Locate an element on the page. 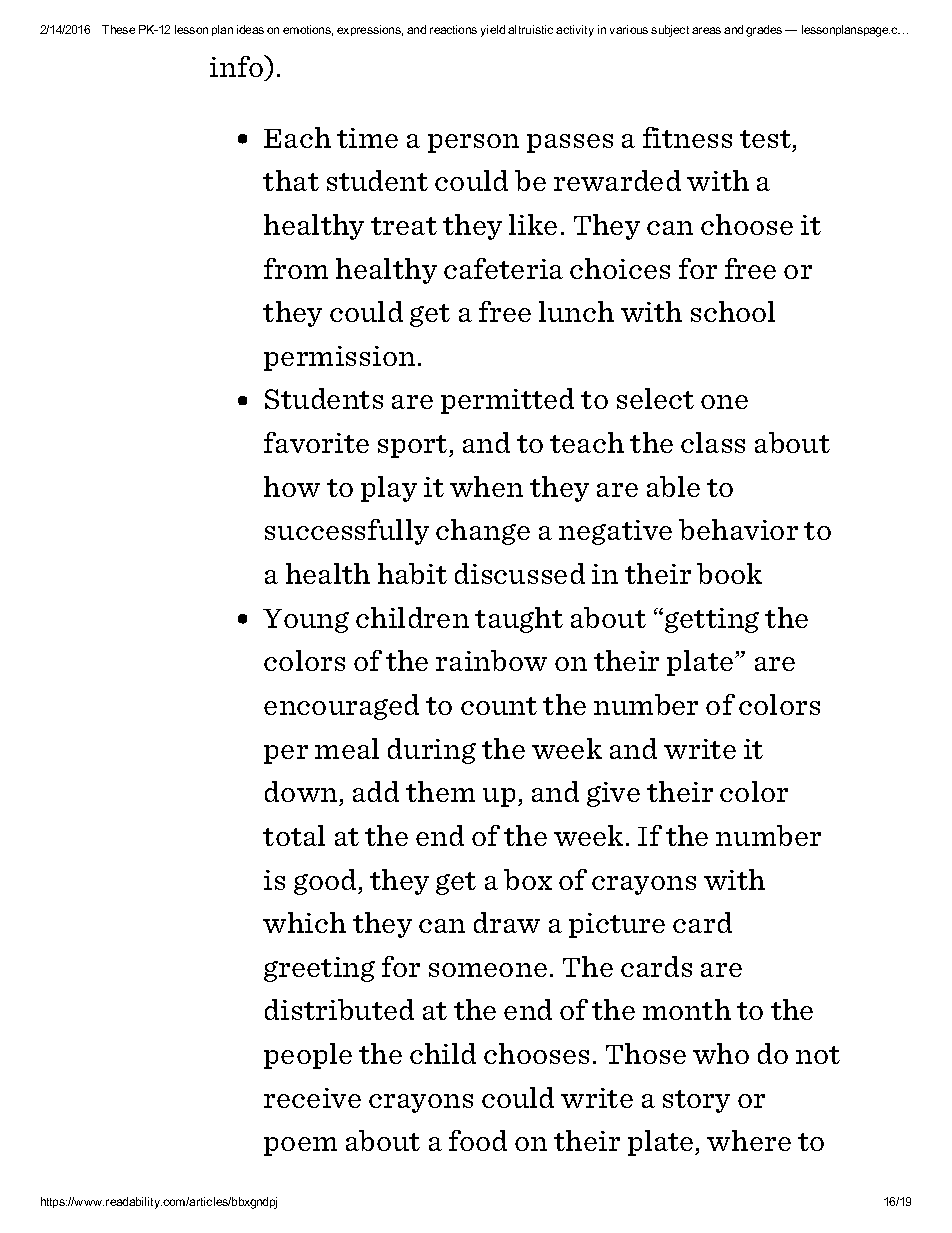  when is located at coordinates (486, 486).
